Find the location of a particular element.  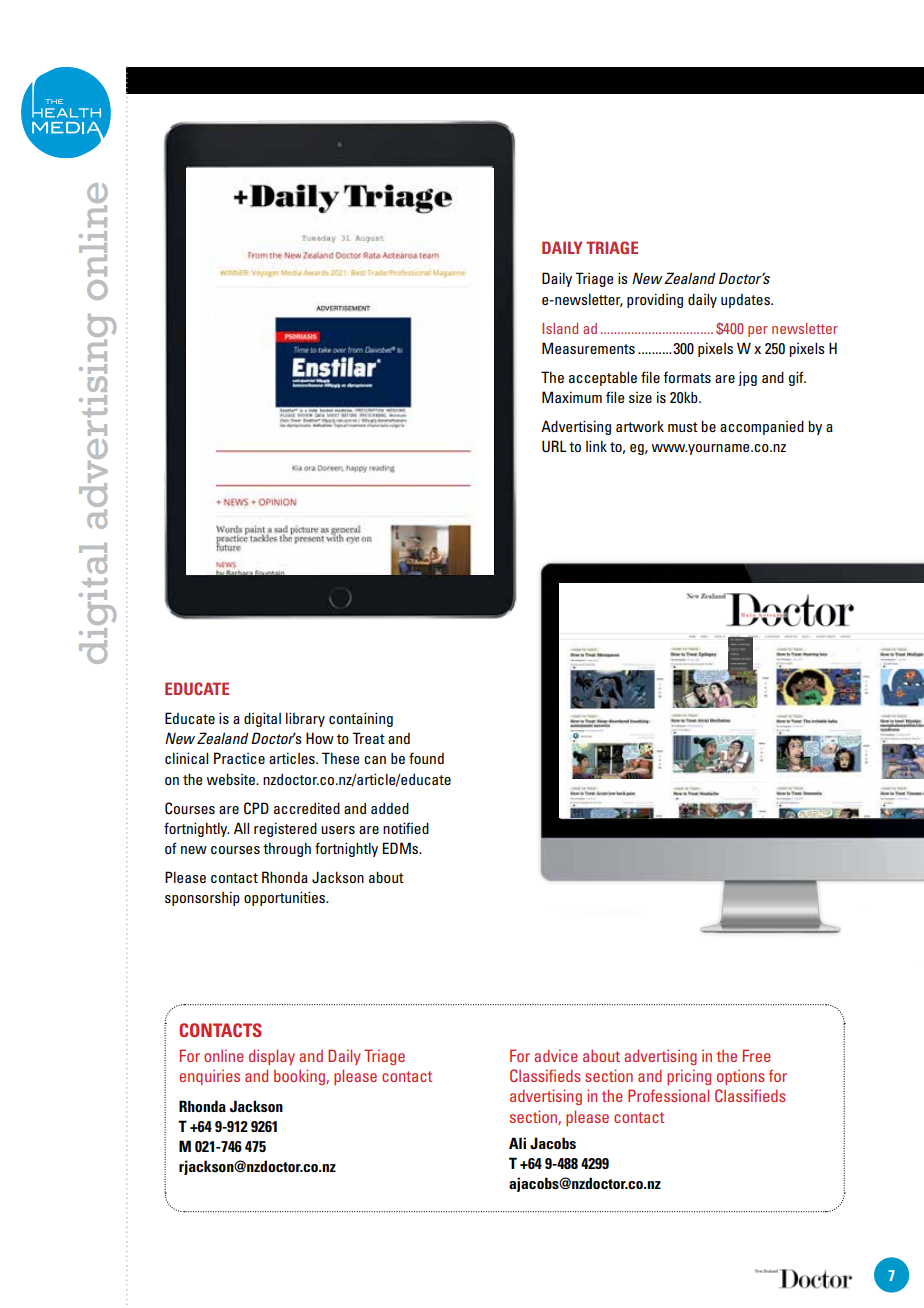

notified is located at coordinates (406, 828).
